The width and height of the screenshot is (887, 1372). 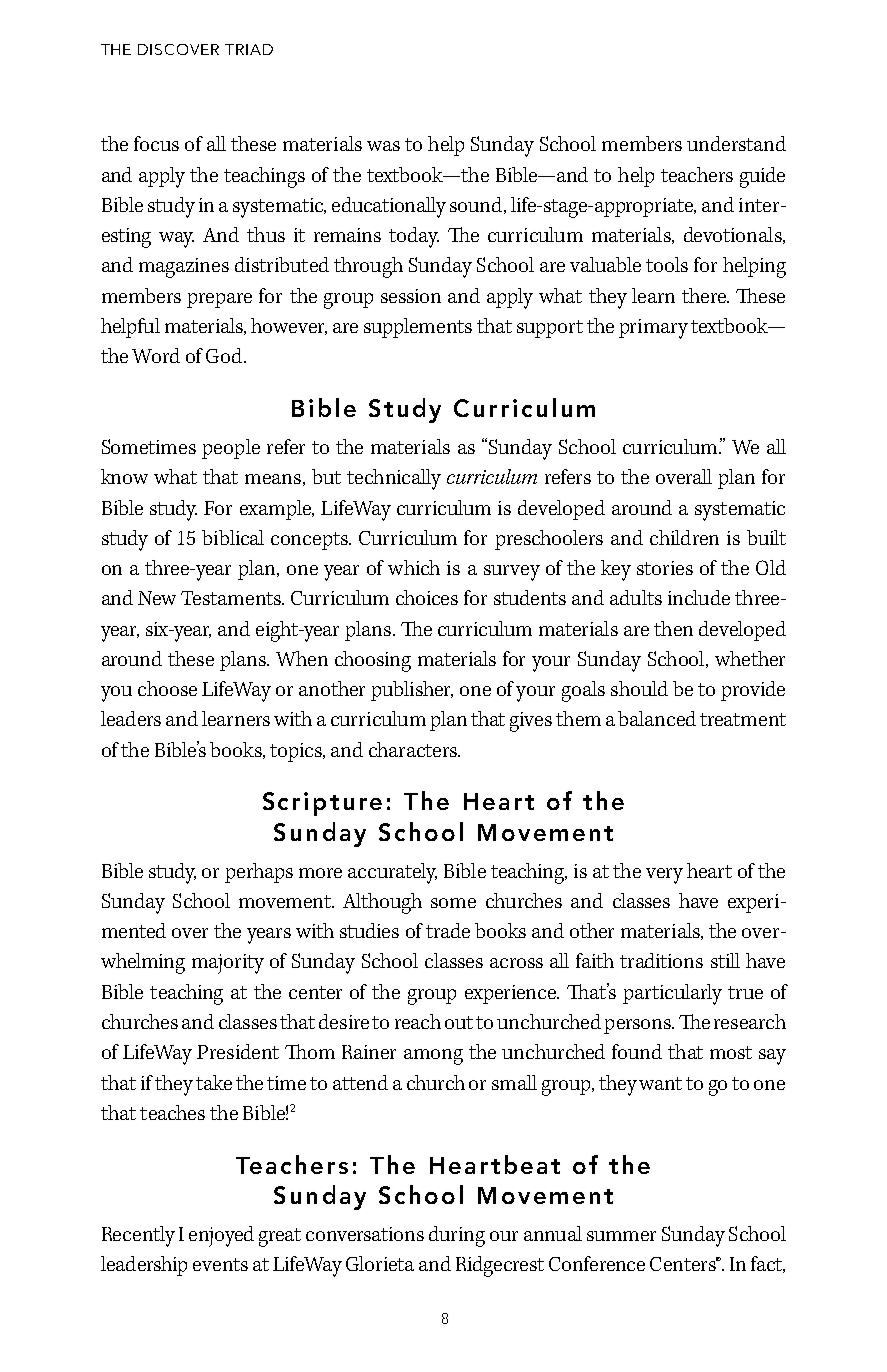 I want to click on understand, so click(x=736, y=143).
